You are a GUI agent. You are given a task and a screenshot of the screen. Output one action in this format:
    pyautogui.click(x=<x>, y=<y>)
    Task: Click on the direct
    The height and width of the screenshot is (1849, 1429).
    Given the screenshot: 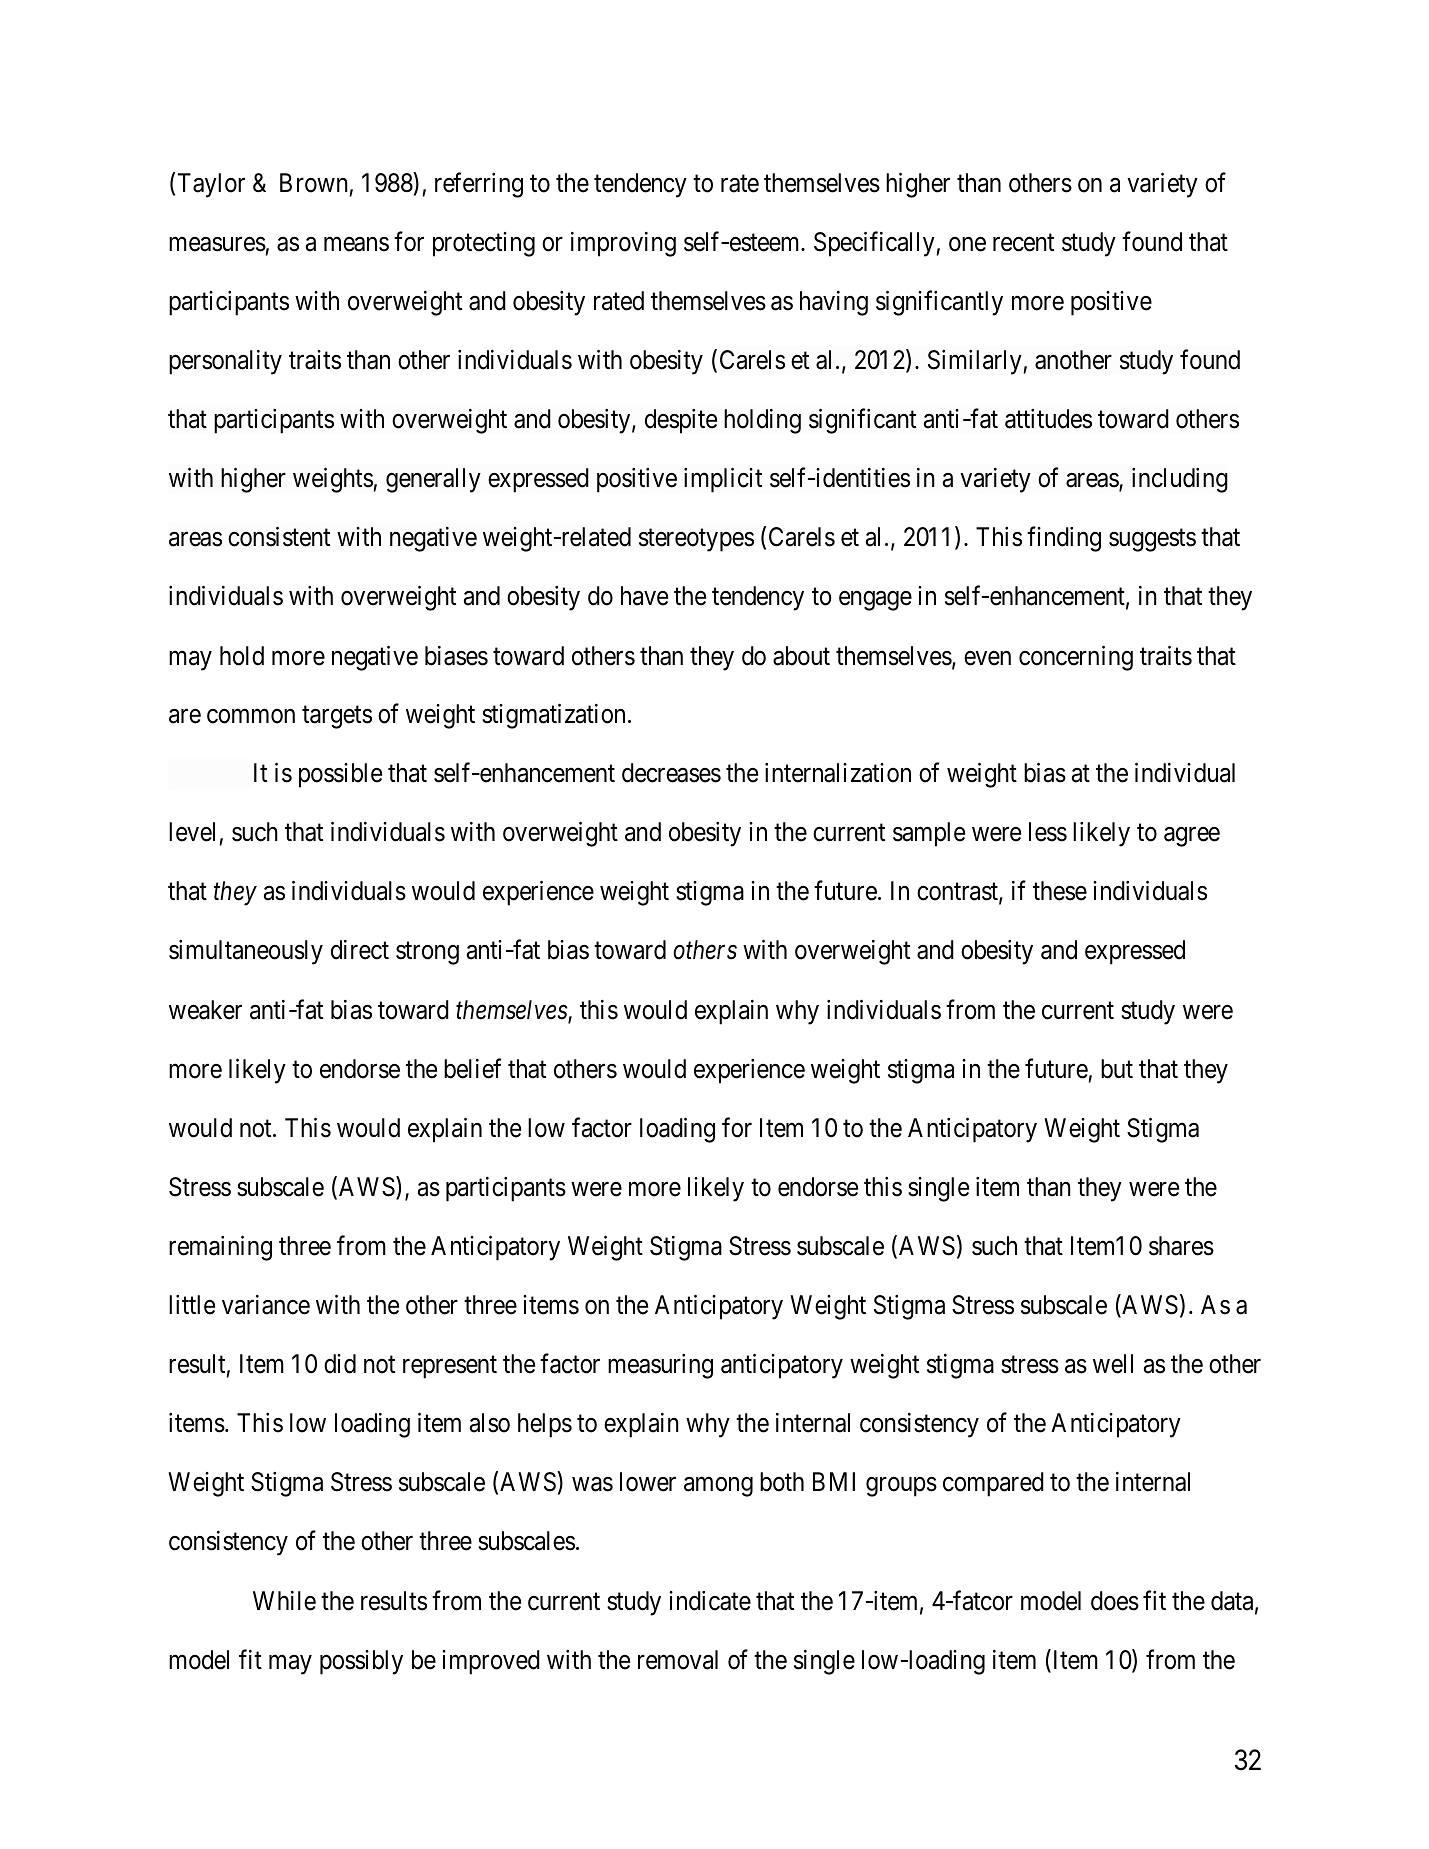 What is the action you would take?
    pyautogui.click(x=360, y=950)
